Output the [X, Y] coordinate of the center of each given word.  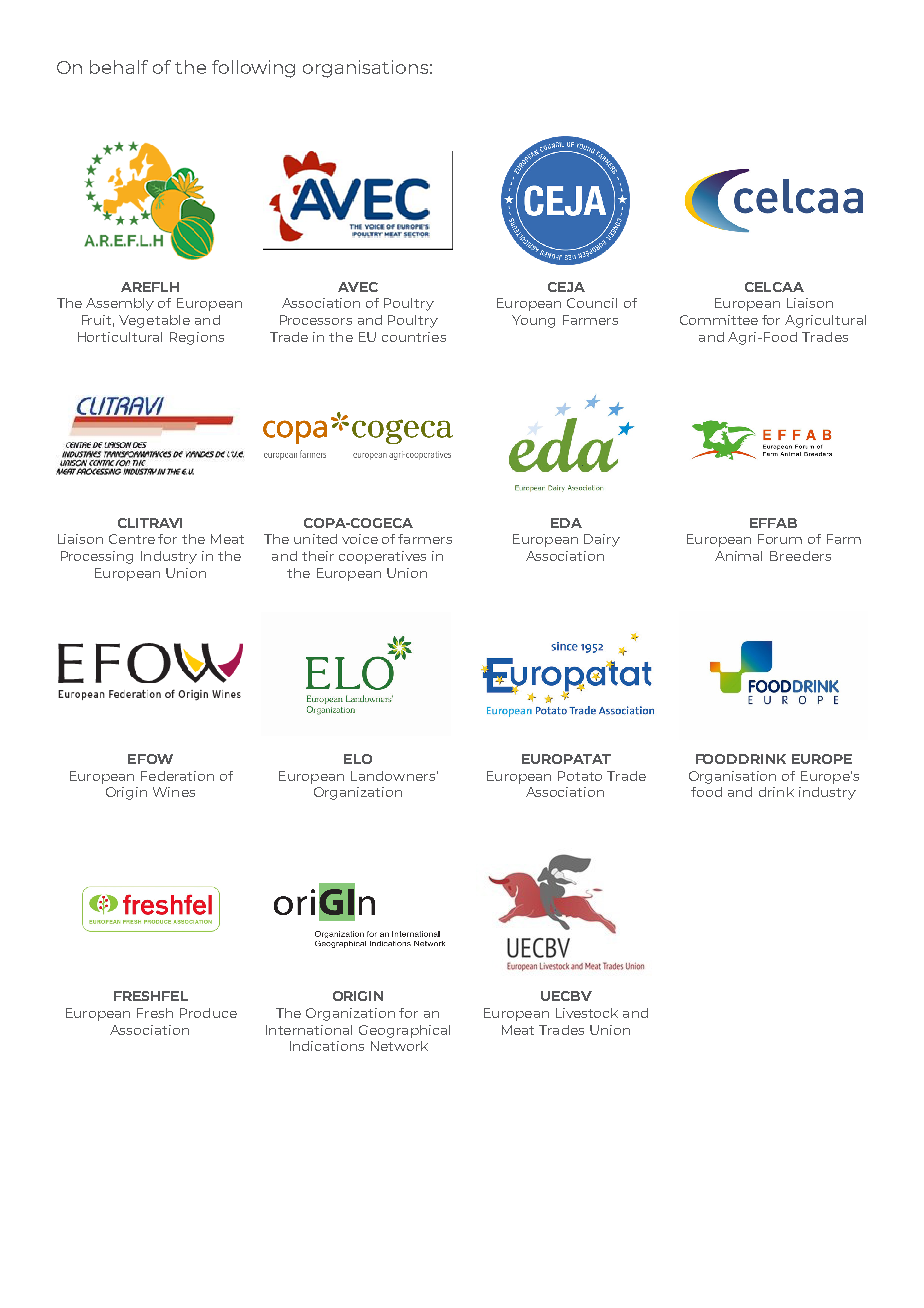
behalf [119, 67]
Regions [197, 338]
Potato [580, 776]
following [253, 69]
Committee [719, 320]
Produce [208, 1013]
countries [414, 337]
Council [592, 303]
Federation [177, 776]
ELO [358, 759]
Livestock [587, 1013]
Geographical [404, 1031]
